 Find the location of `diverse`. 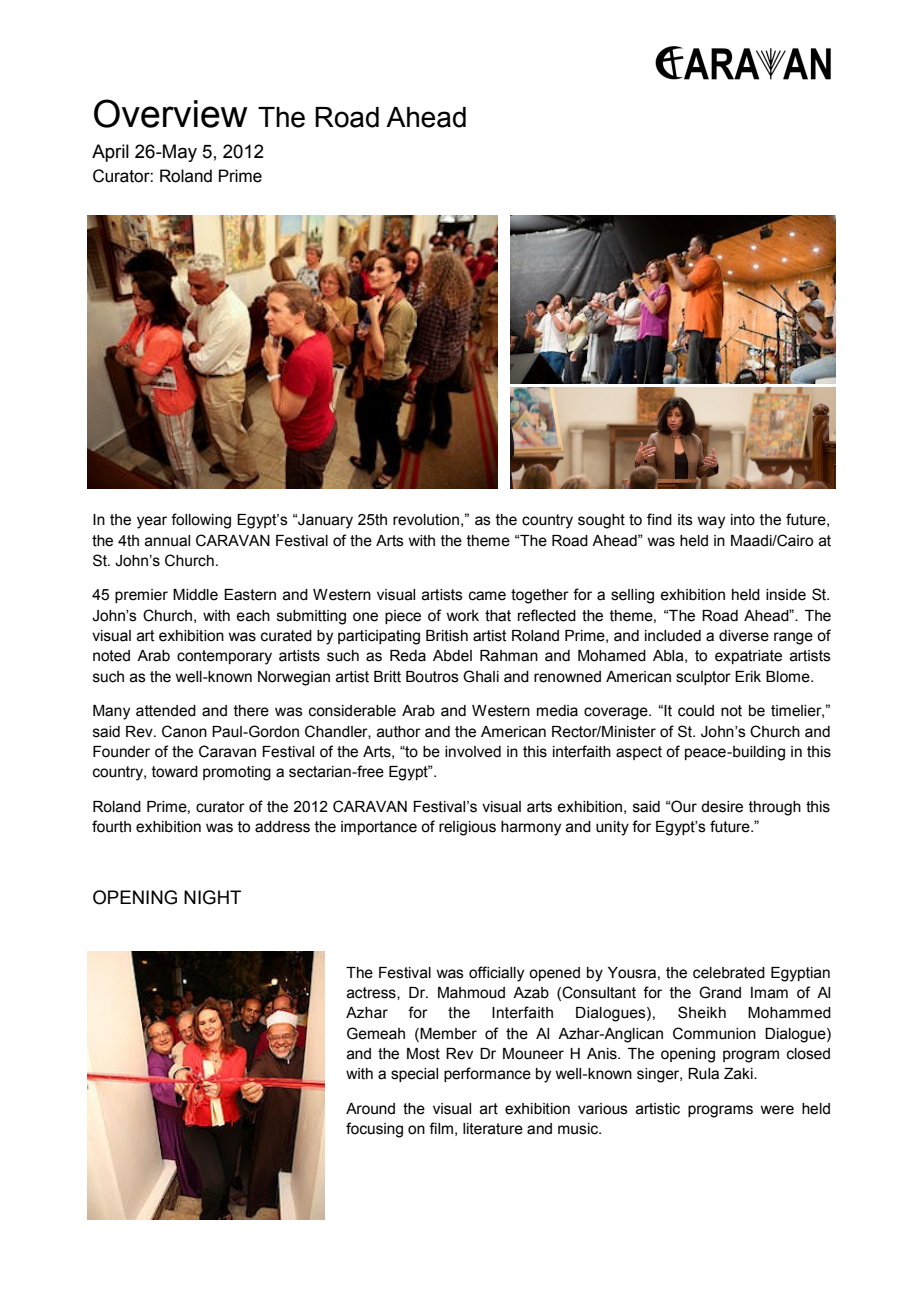

diverse is located at coordinates (744, 636).
